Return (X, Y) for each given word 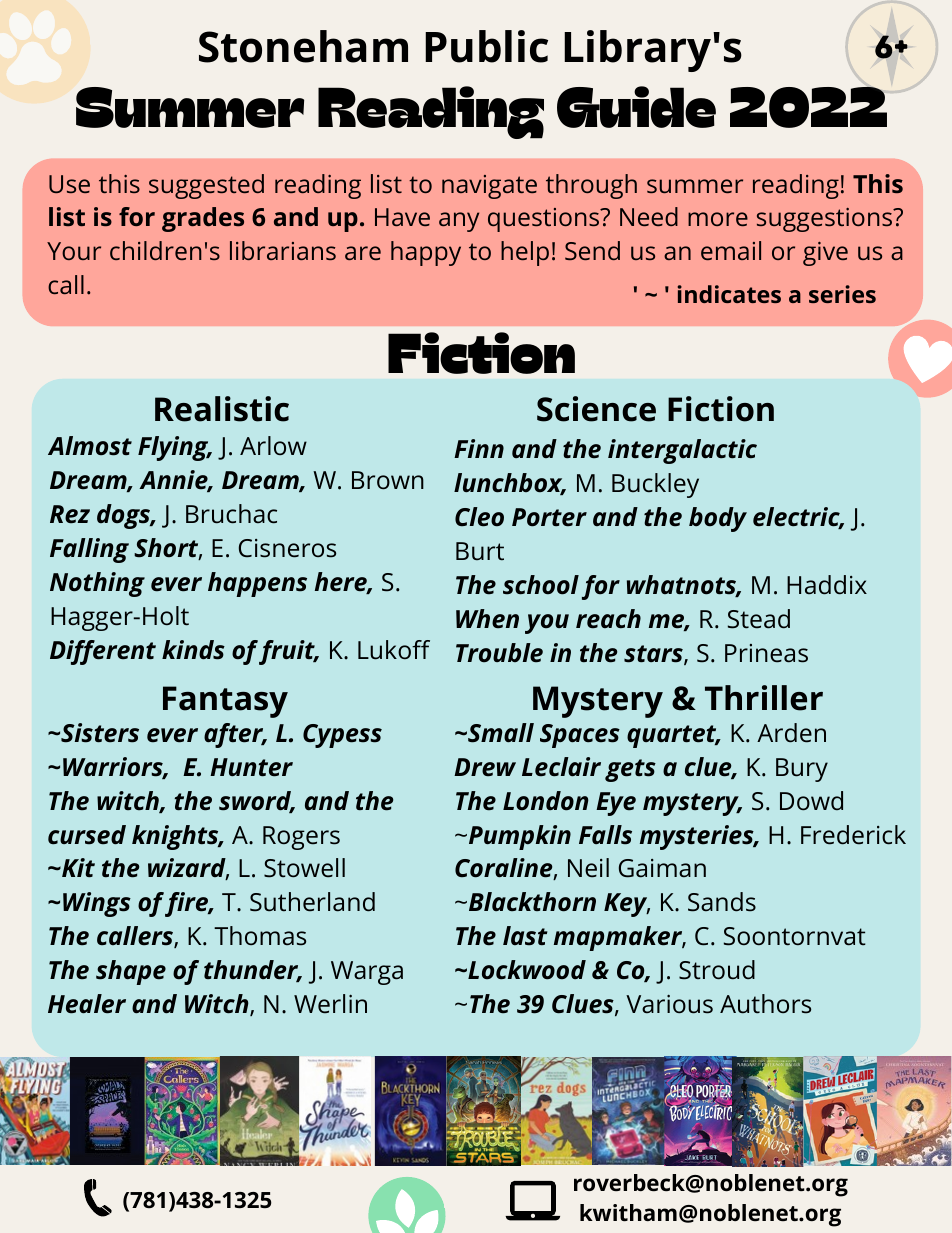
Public (486, 46)
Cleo (479, 517)
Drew (485, 767)
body (718, 519)
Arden (791, 733)
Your (74, 251)
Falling (89, 550)
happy (426, 253)
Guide (636, 107)
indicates (729, 294)
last (525, 936)
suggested (206, 186)
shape (131, 972)
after (235, 735)
